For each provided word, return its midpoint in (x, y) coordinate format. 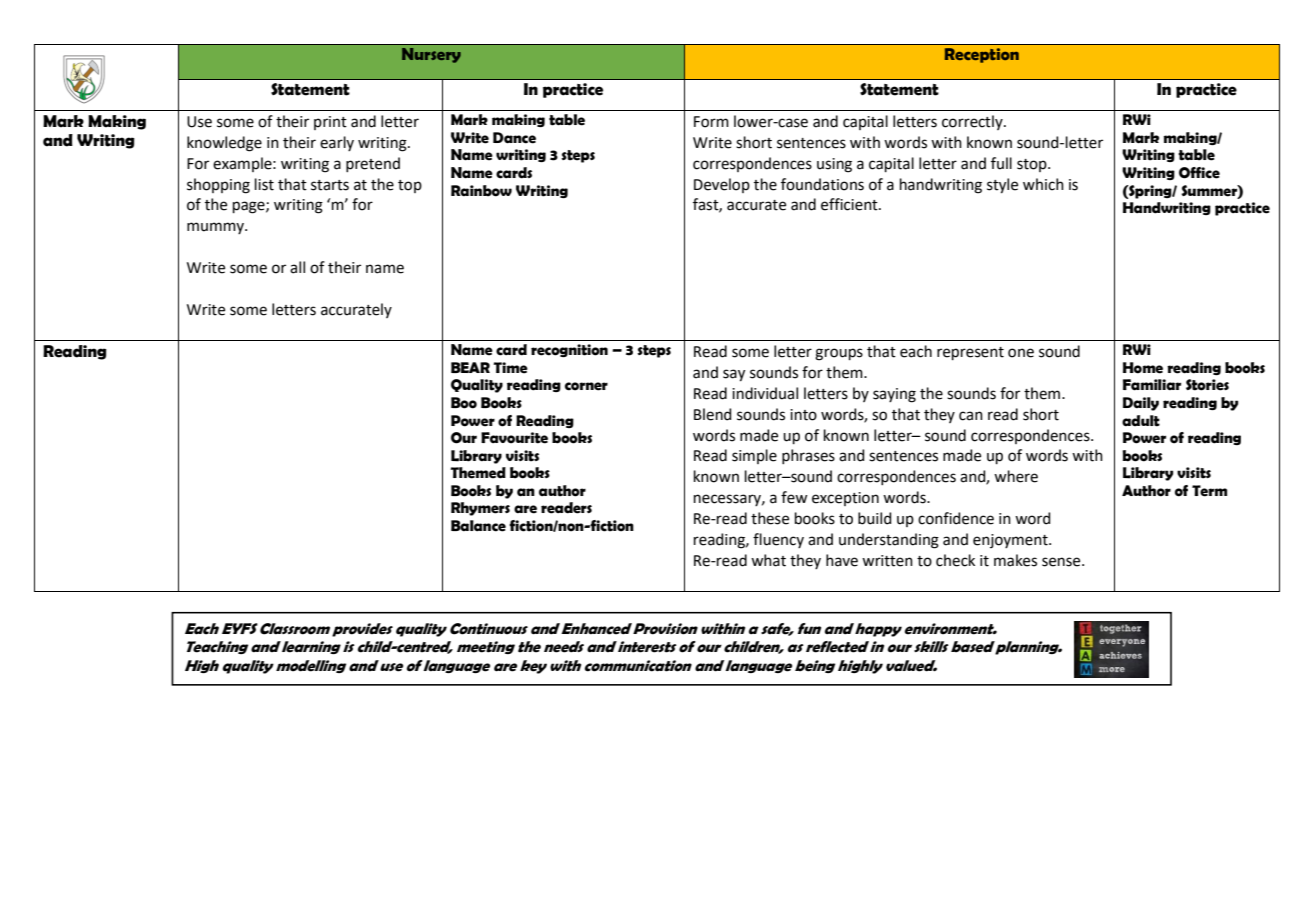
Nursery (431, 55)
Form (711, 122)
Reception (982, 55)
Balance (478, 526)
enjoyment (1011, 541)
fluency (778, 540)
